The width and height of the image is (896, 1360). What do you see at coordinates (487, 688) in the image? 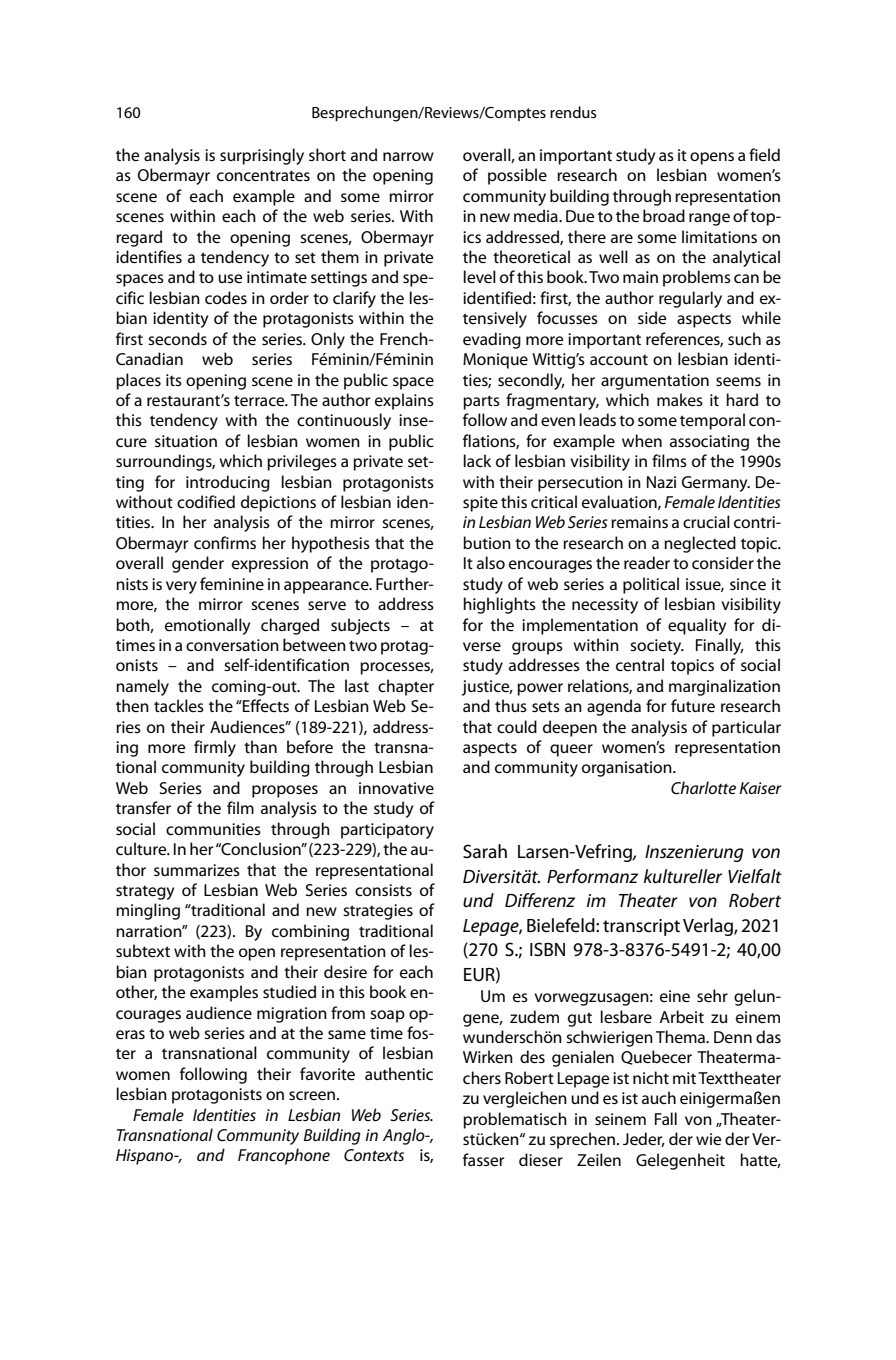
I see `justice` at bounding box center [487, 688].
